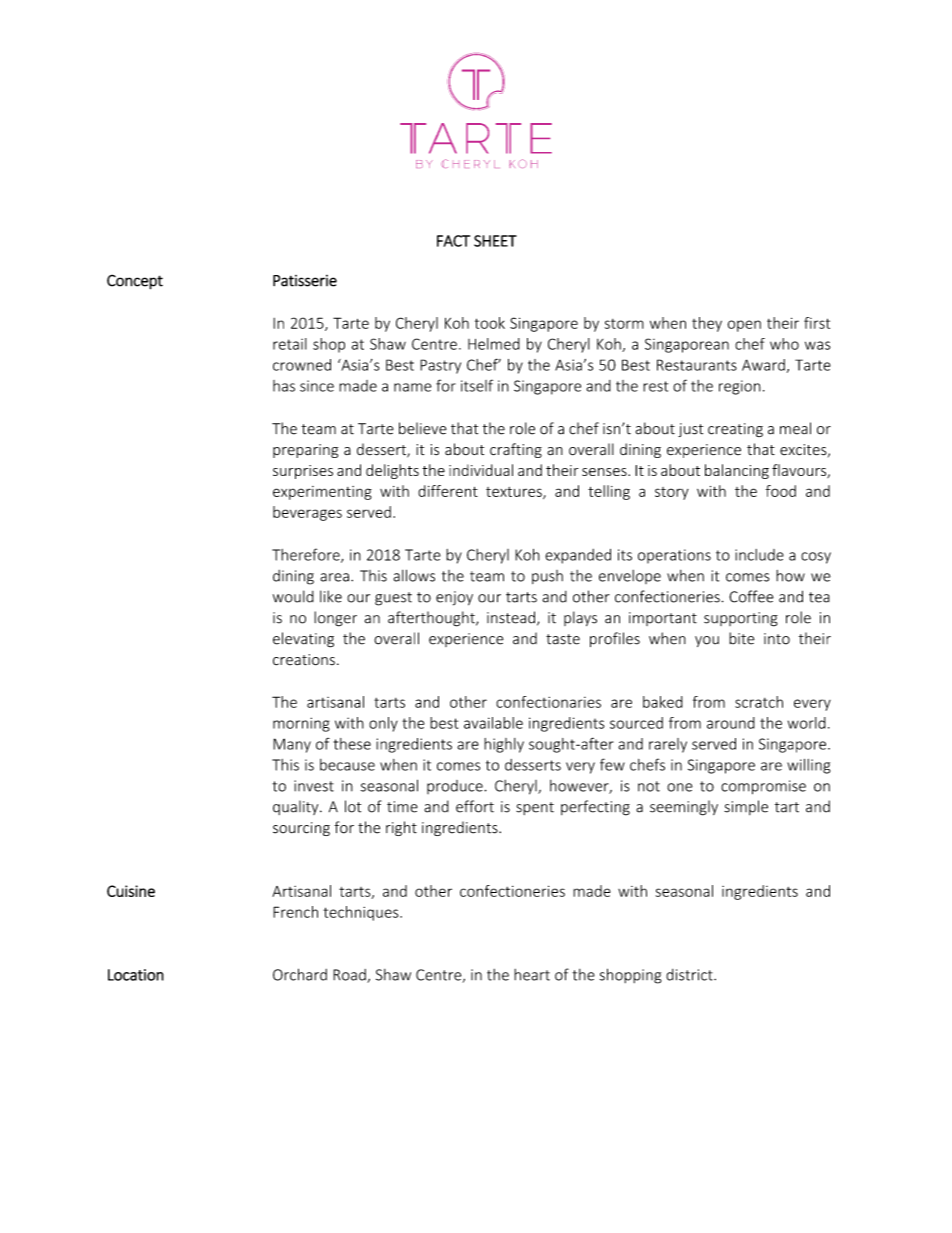 The height and width of the page is (1233, 952). Describe the element at coordinates (135, 282) in the page. I see `Concept` at that location.
